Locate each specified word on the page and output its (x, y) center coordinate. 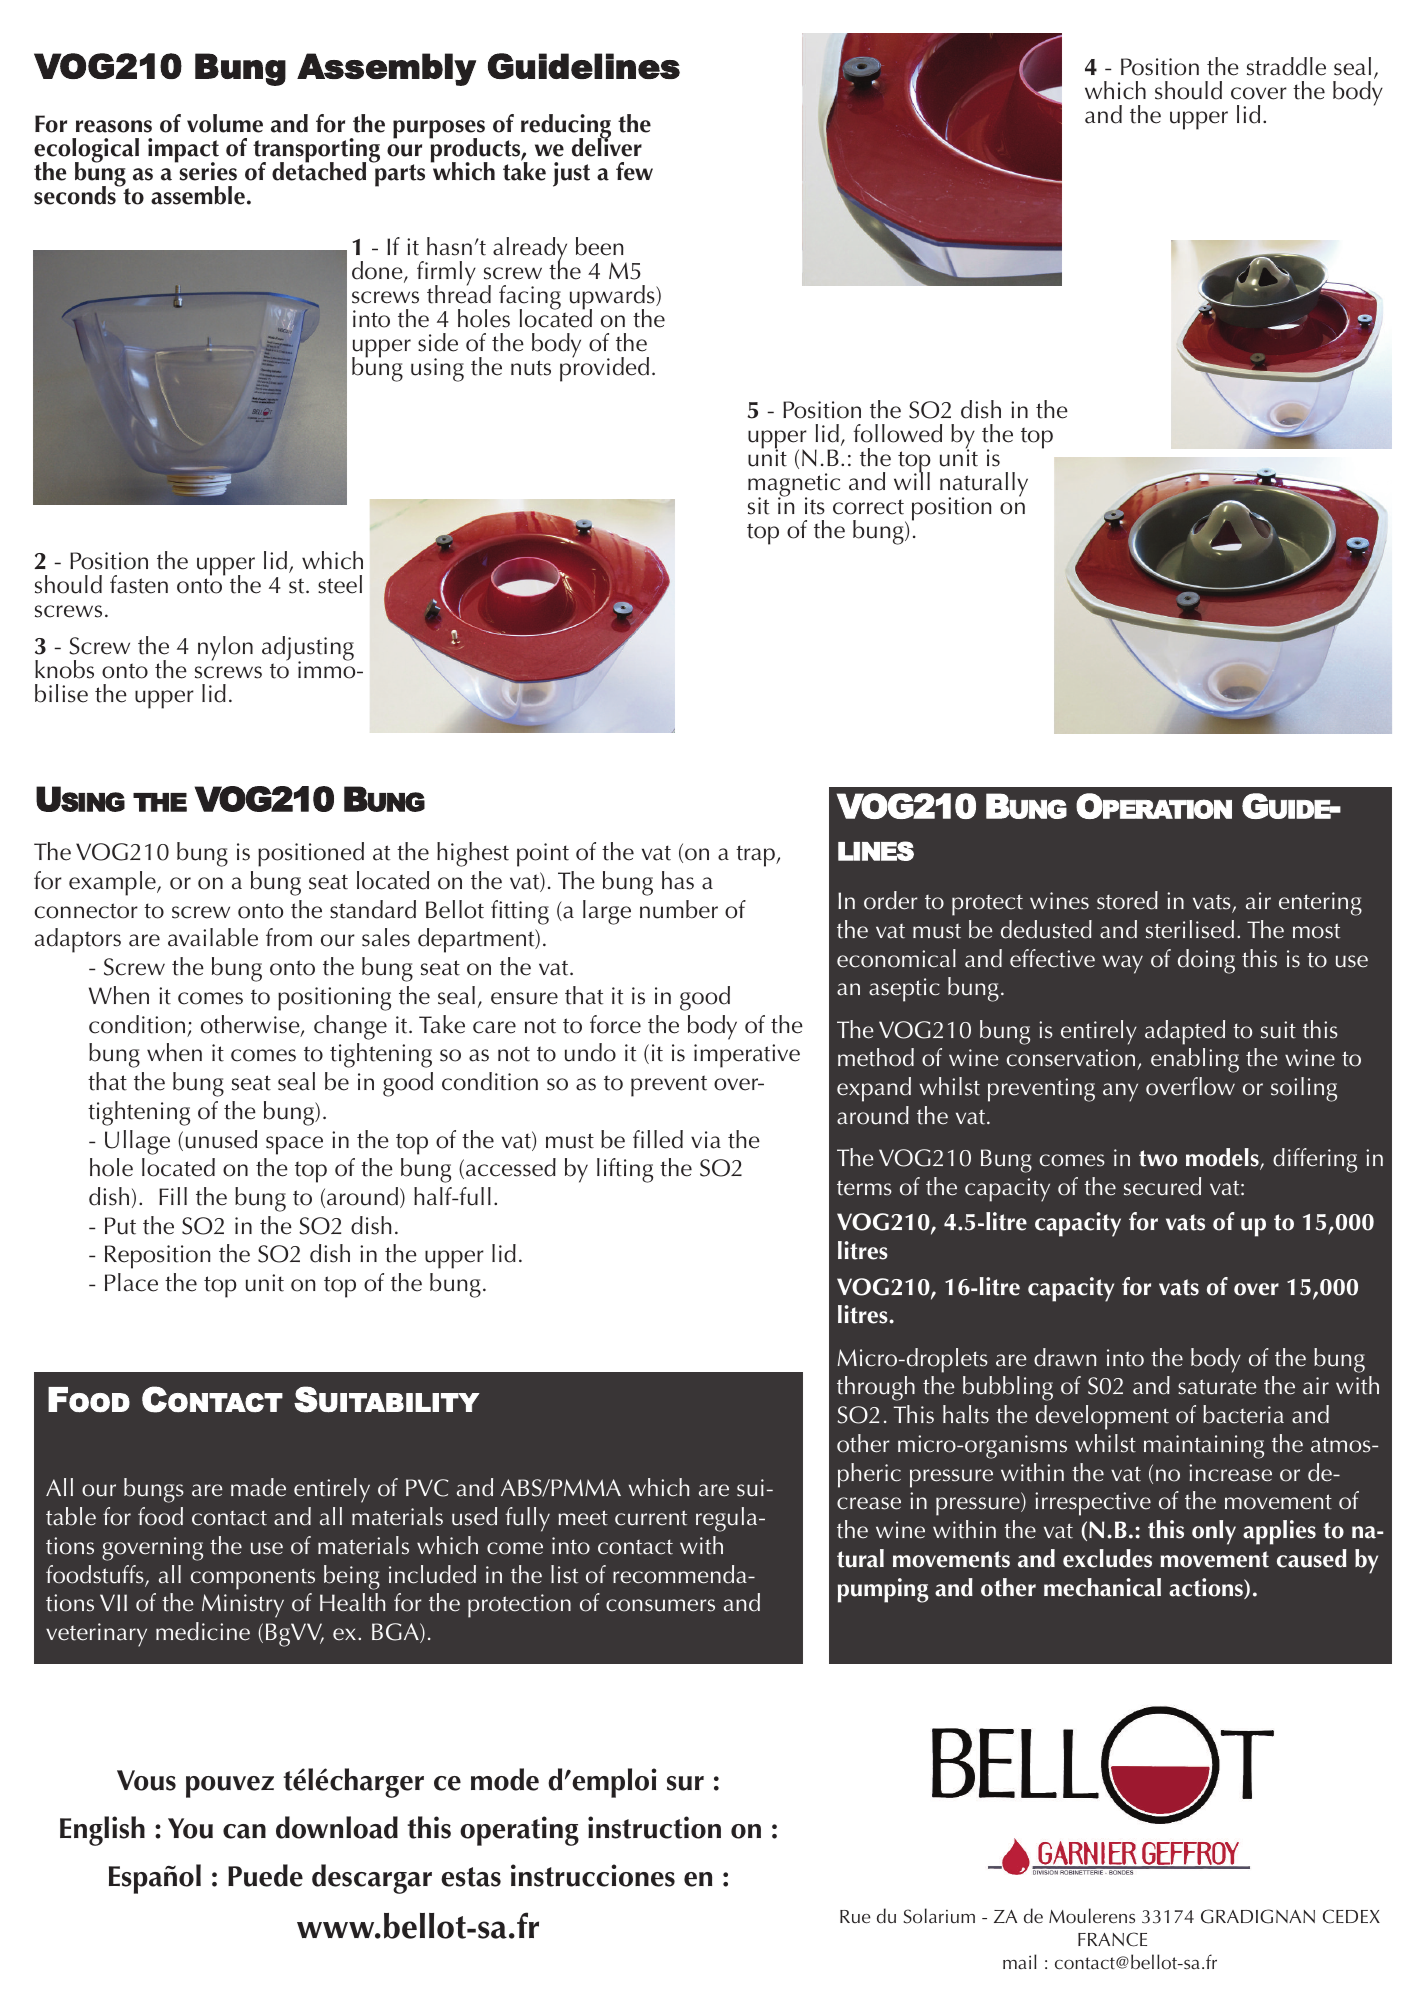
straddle (1286, 66)
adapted (1185, 1032)
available (213, 937)
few (634, 171)
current (651, 1518)
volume (225, 123)
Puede (265, 1875)
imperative (747, 1056)
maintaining (1204, 1447)
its (815, 506)
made (258, 1487)
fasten (139, 584)
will (912, 480)
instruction (654, 1827)
